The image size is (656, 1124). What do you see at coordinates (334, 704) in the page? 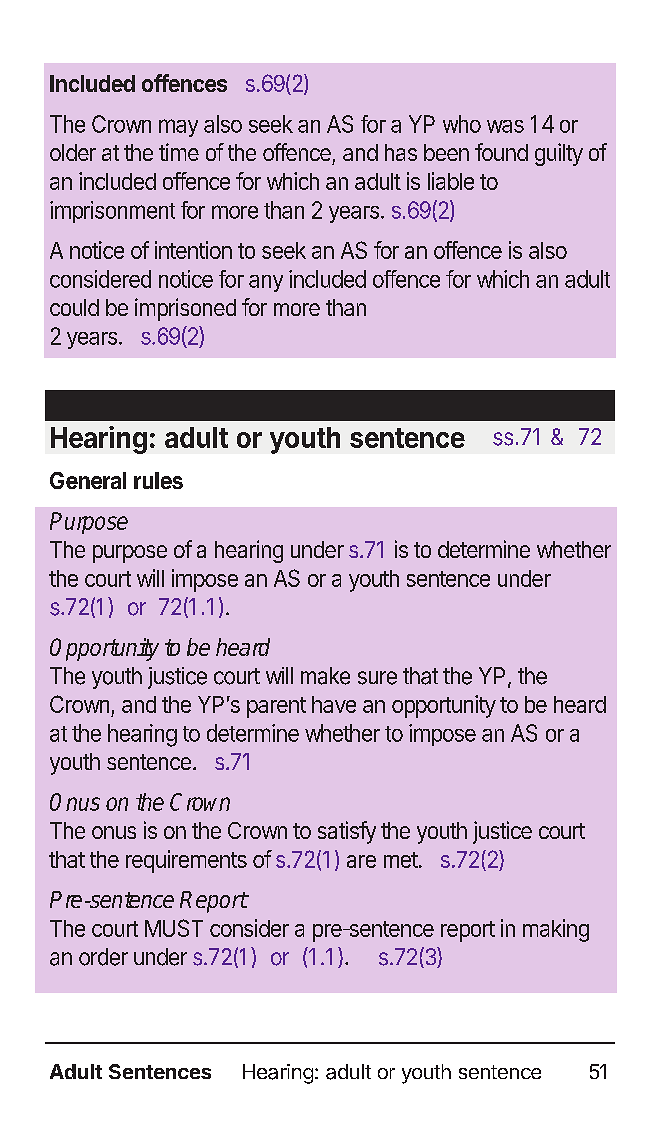
I see `have` at bounding box center [334, 704].
